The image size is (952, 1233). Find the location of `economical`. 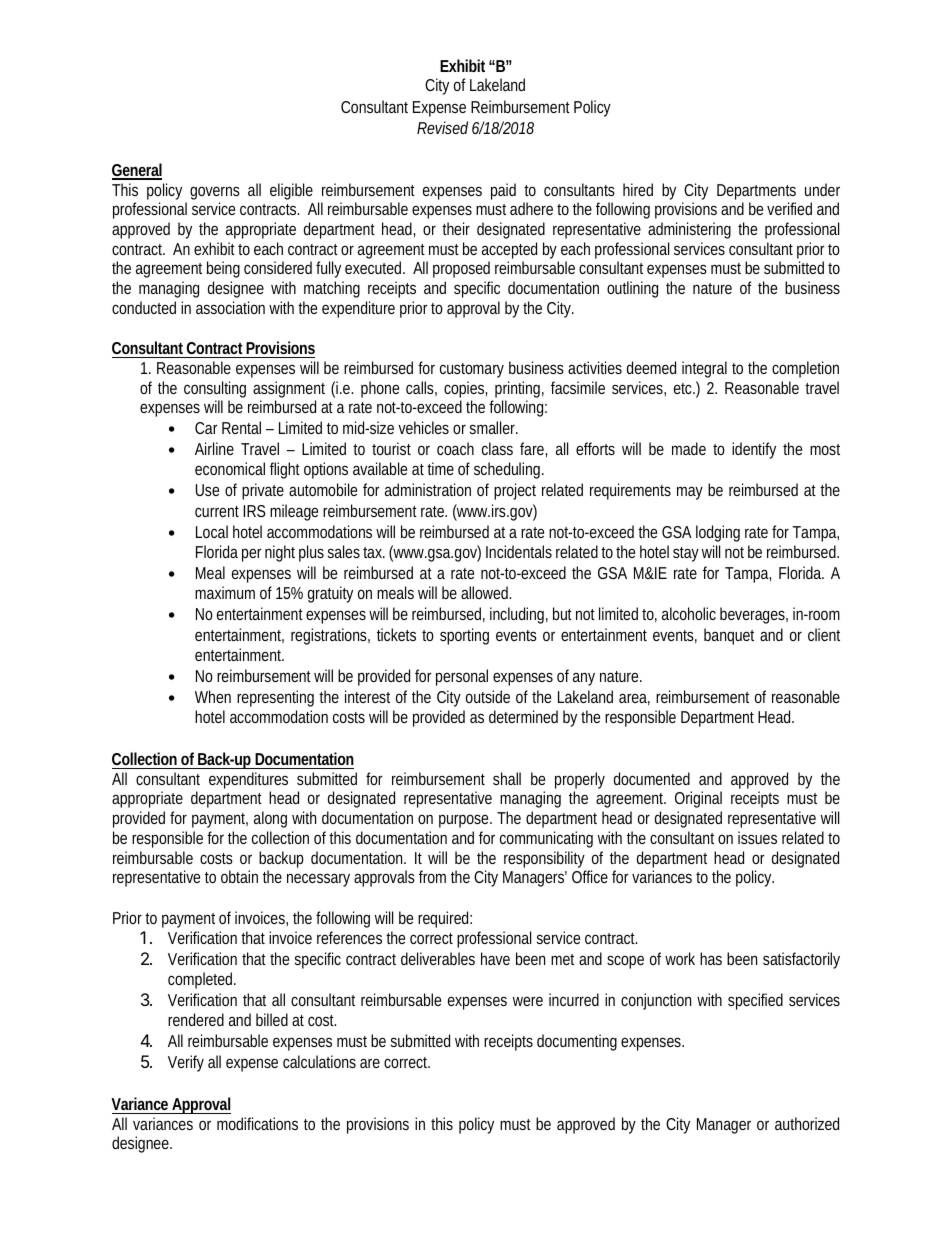

economical is located at coordinates (230, 468).
